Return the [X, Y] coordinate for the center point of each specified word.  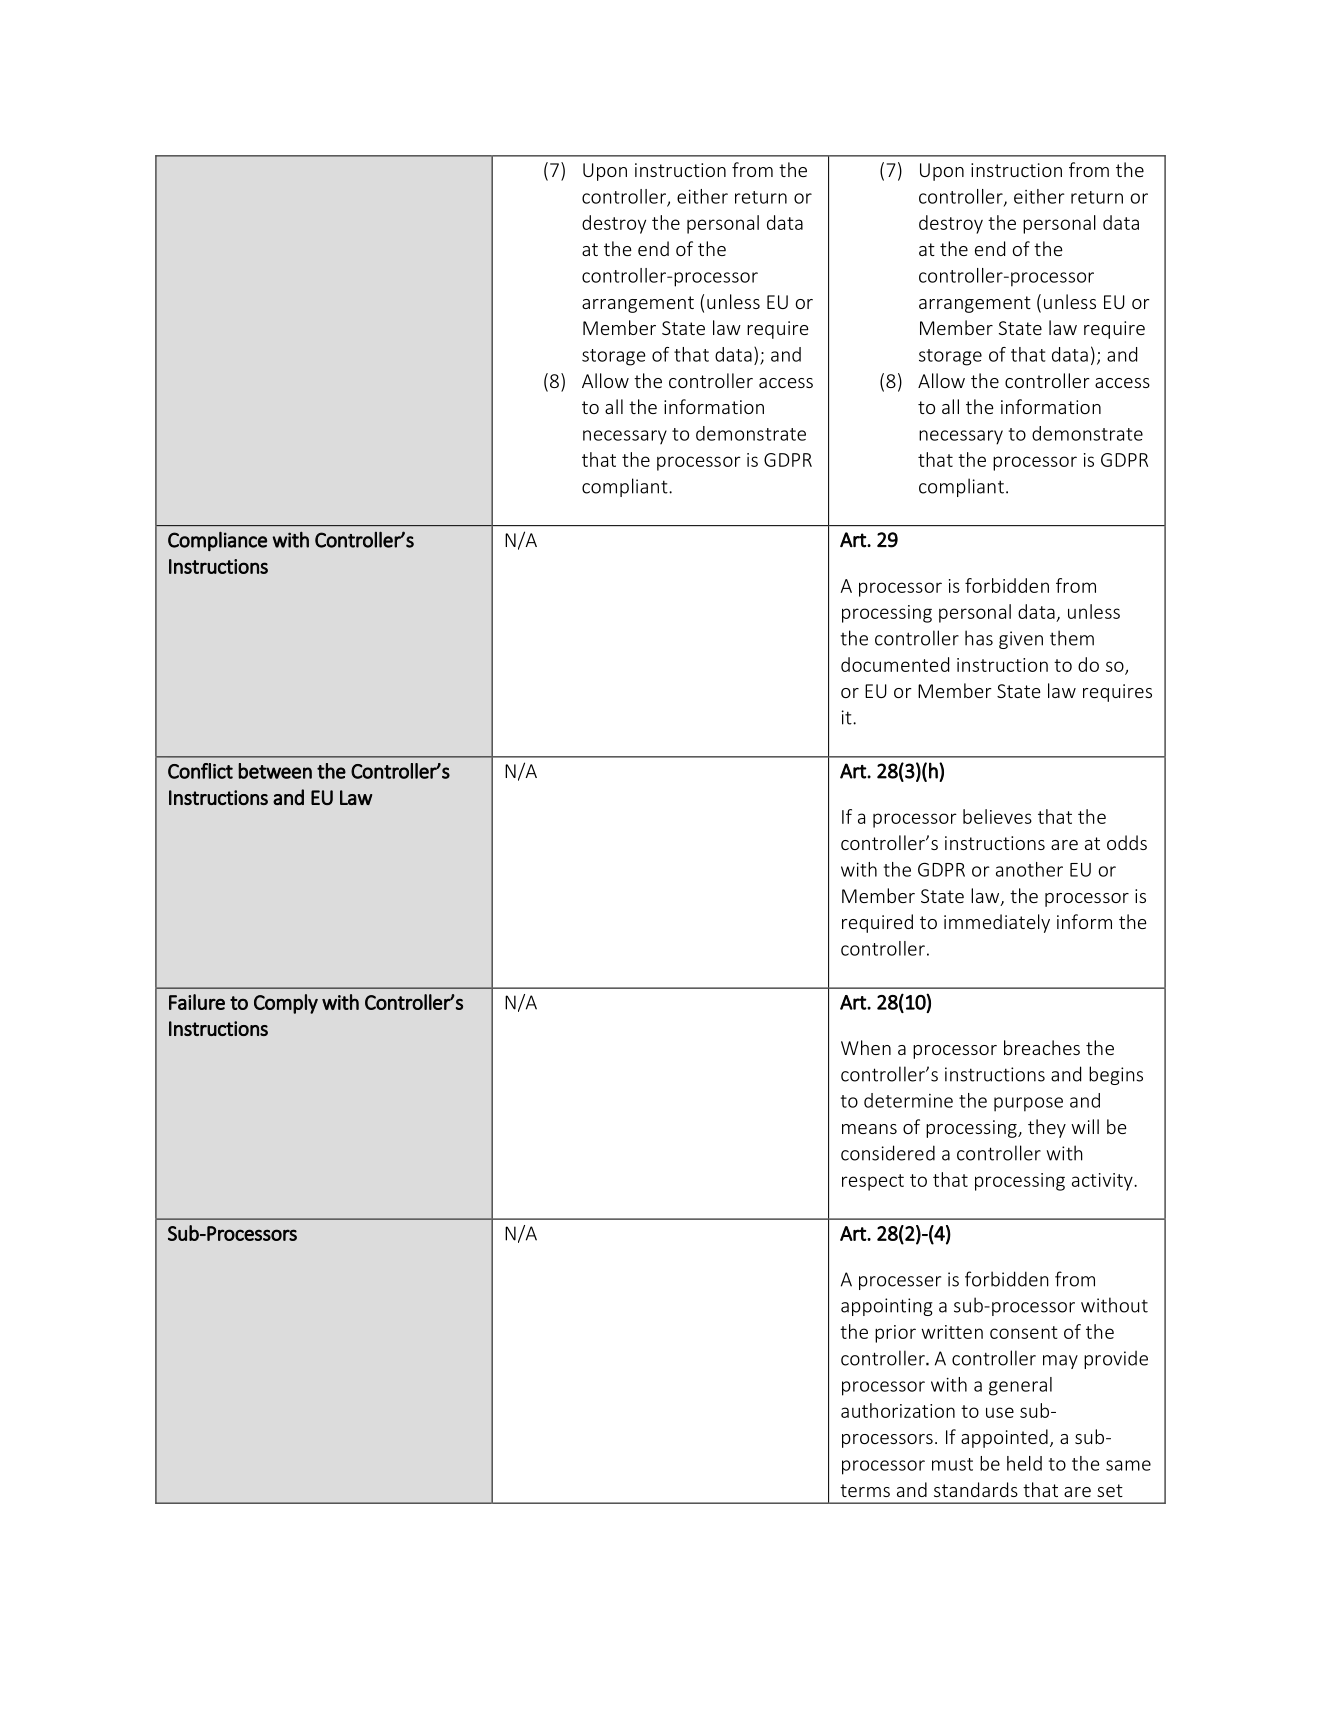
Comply [286, 1004]
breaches [1042, 1047]
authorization [898, 1410]
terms [865, 1490]
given [1021, 640]
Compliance [217, 541]
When [866, 1047]
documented [895, 664]
